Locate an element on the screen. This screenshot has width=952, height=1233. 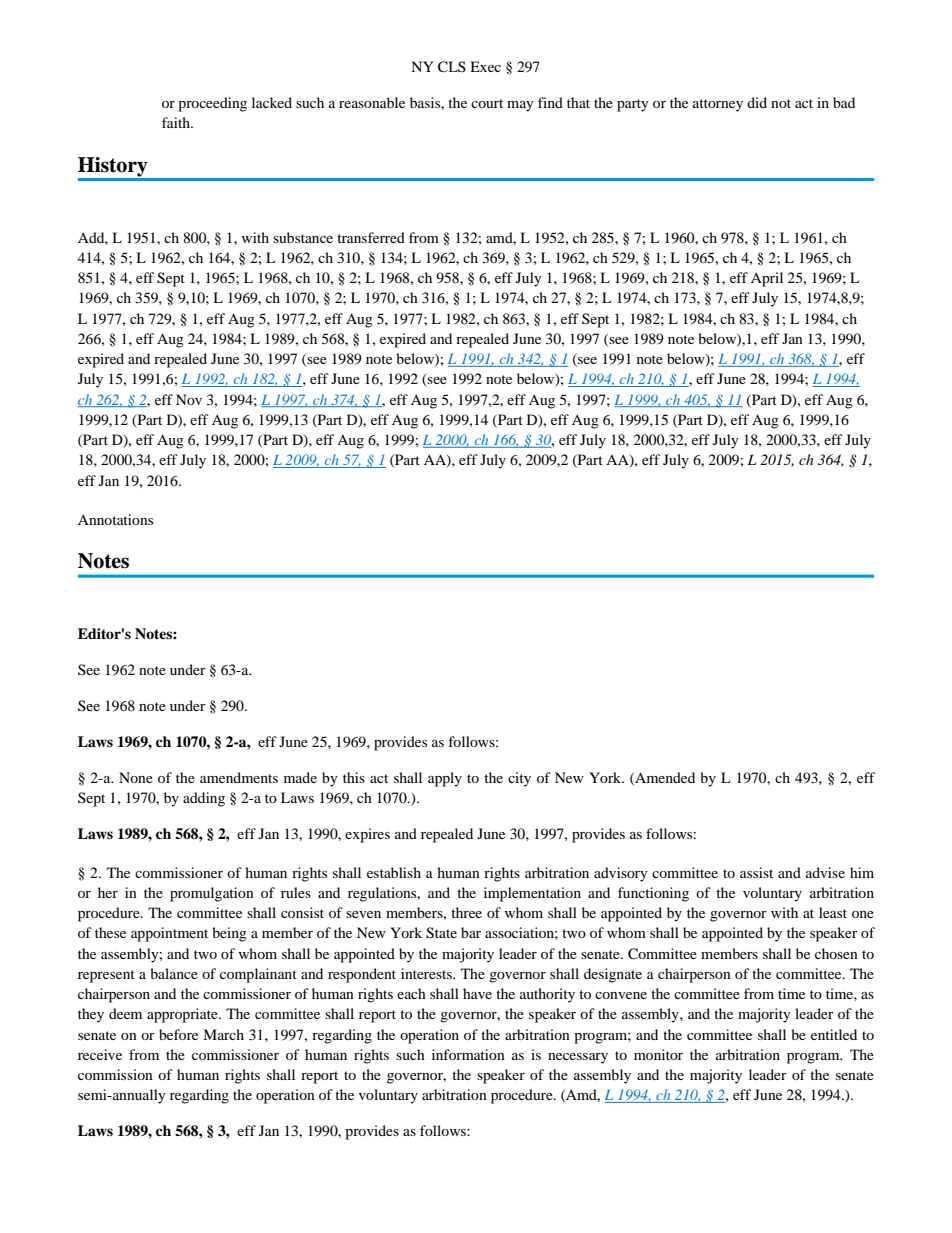
Amended is located at coordinates (664, 778).
